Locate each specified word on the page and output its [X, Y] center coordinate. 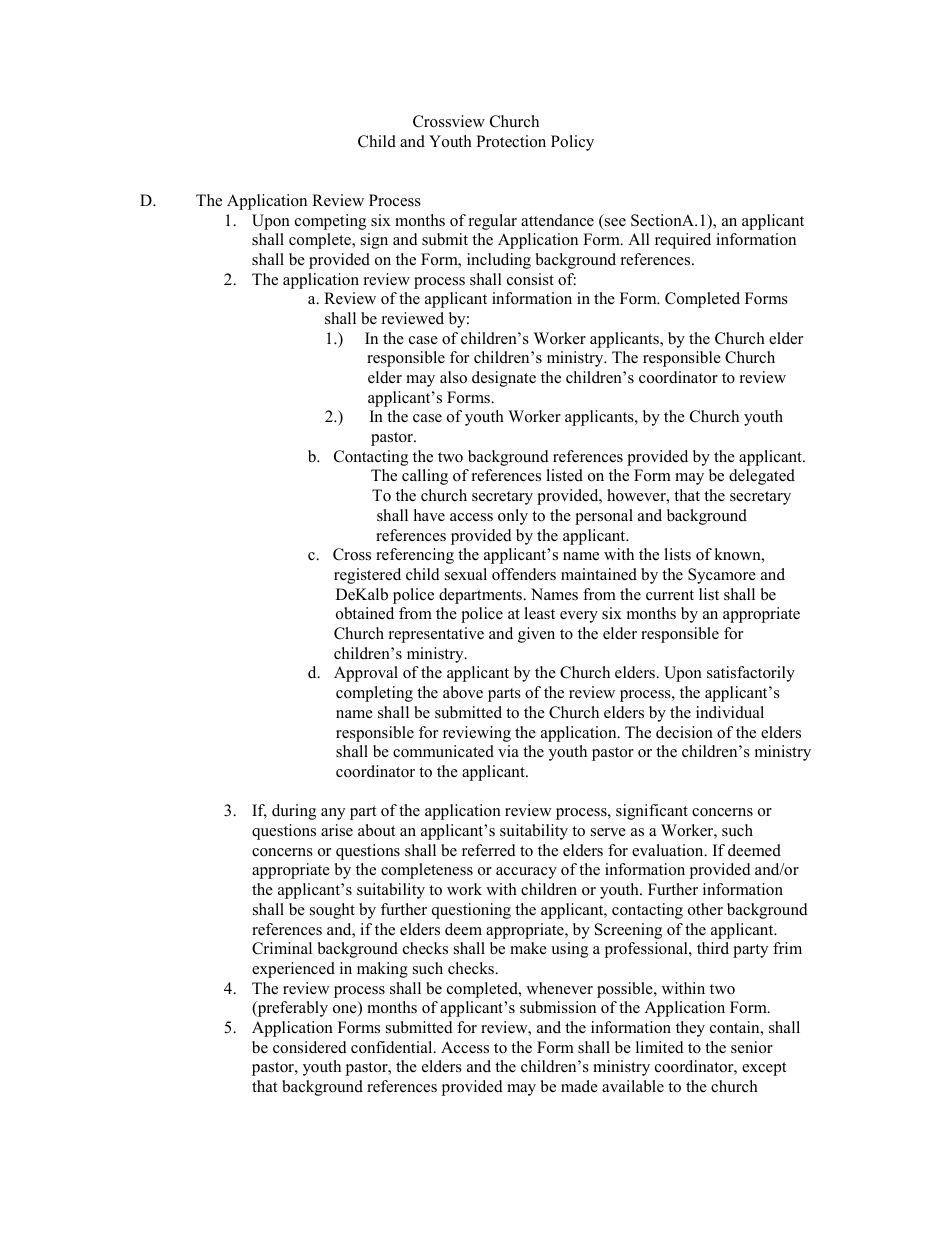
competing [330, 222]
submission [558, 1007]
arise [337, 830]
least [539, 613]
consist [530, 279]
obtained [365, 613]
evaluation [669, 850]
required [683, 241]
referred [489, 850]
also [453, 377]
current [670, 595]
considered [310, 1047]
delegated [762, 477]
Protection [511, 141]
